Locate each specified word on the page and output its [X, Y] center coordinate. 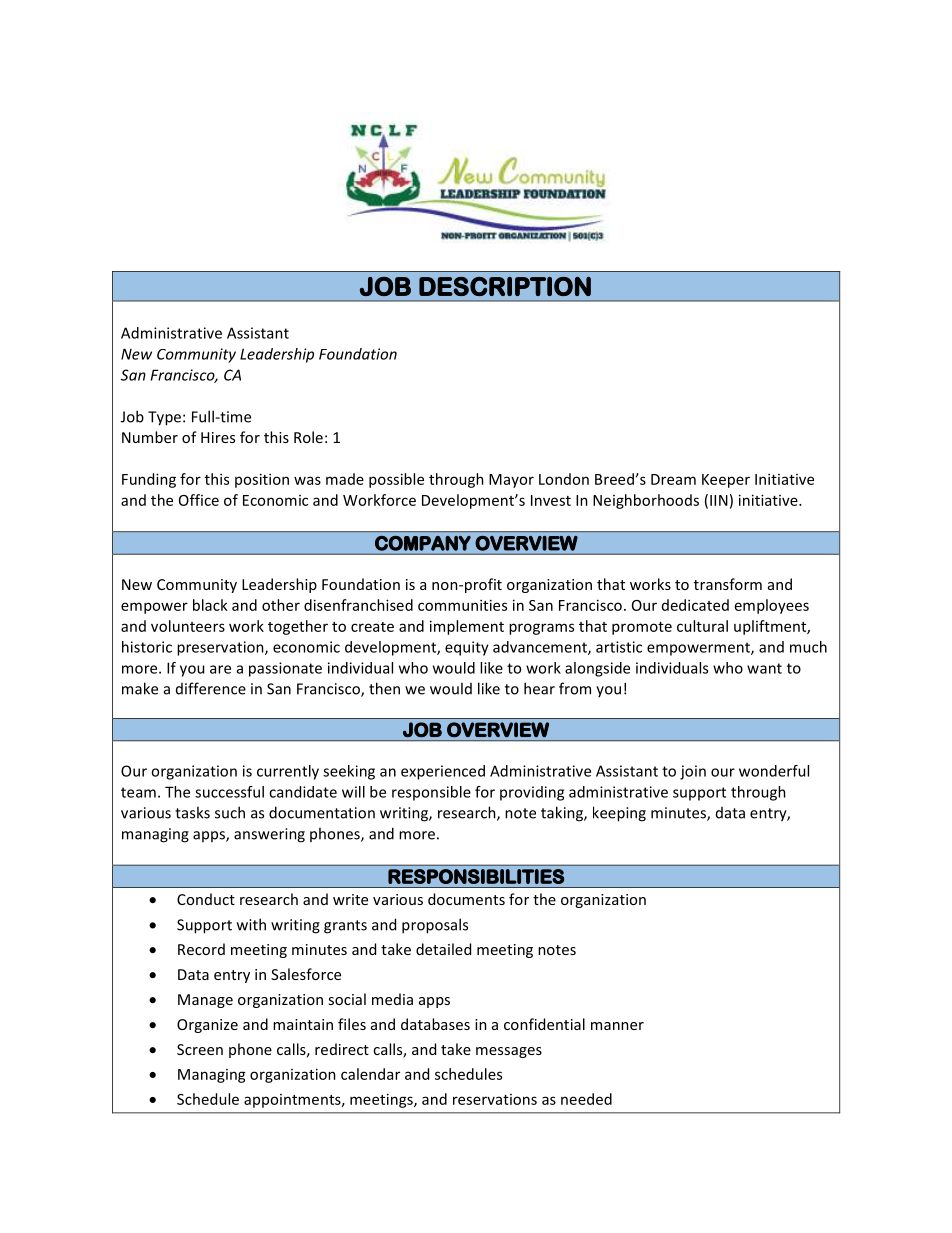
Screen [200, 1049]
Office [199, 500]
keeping [619, 814]
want [764, 668]
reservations [495, 1099]
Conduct [206, 899]
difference [211, 688]
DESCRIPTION [505, 286]
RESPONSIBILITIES [476, 876]
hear [539, 688]
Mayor [511, 481]
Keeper [726, 481]
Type [164, 418]
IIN [719, 500]
